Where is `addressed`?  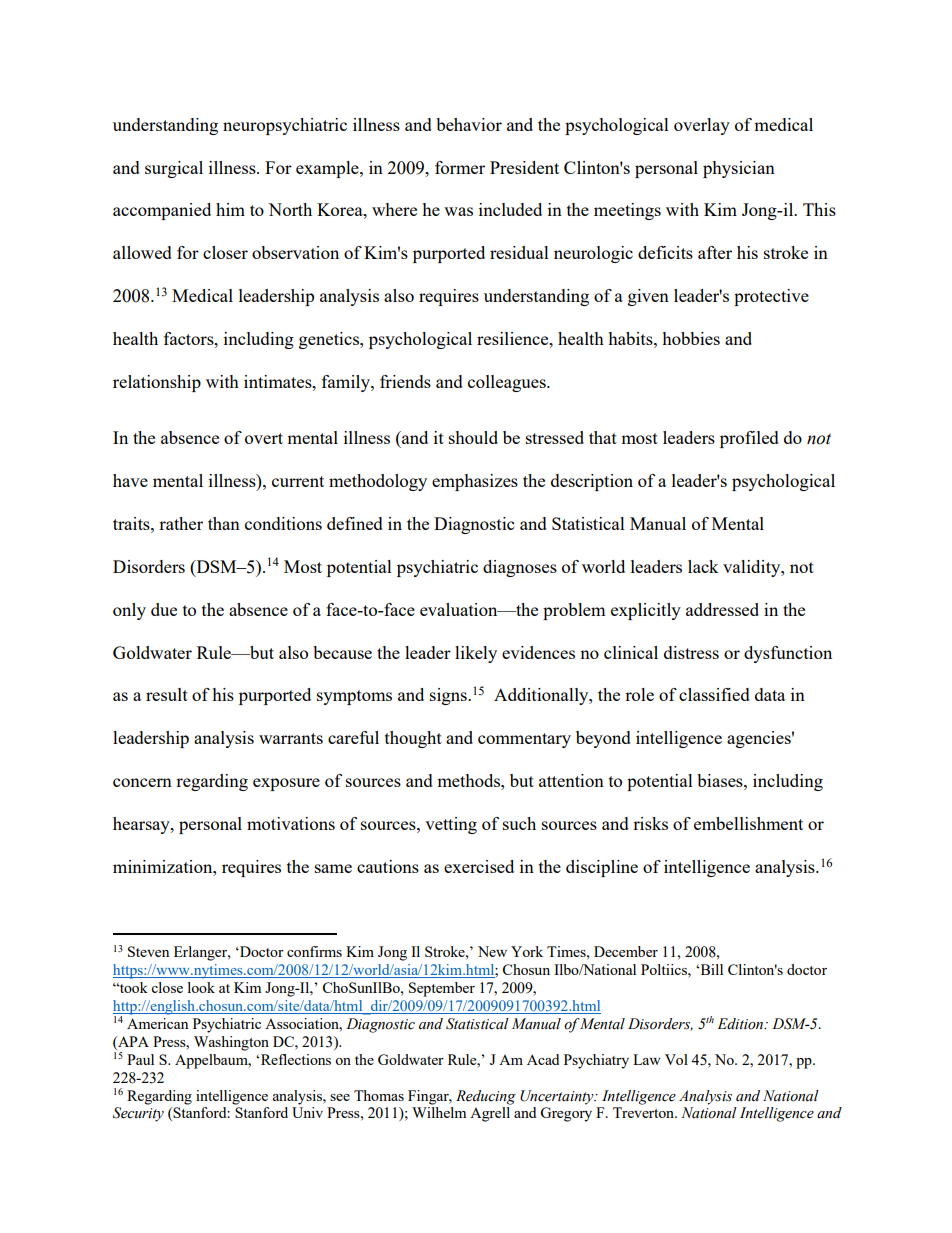 addressed is located at coordinates (722, 609).
